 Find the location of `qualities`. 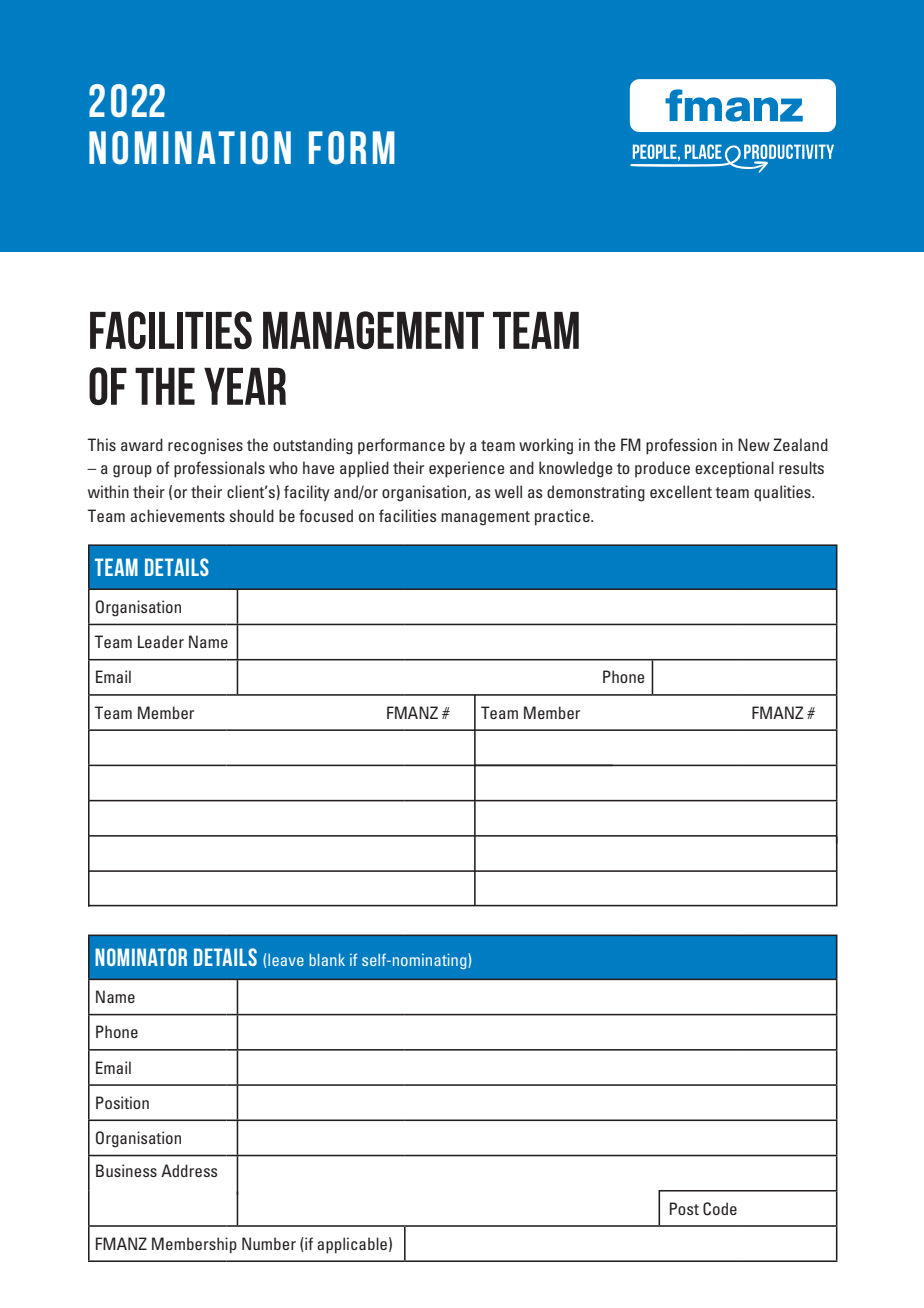

qualities is located at coordinates (783, 493).
